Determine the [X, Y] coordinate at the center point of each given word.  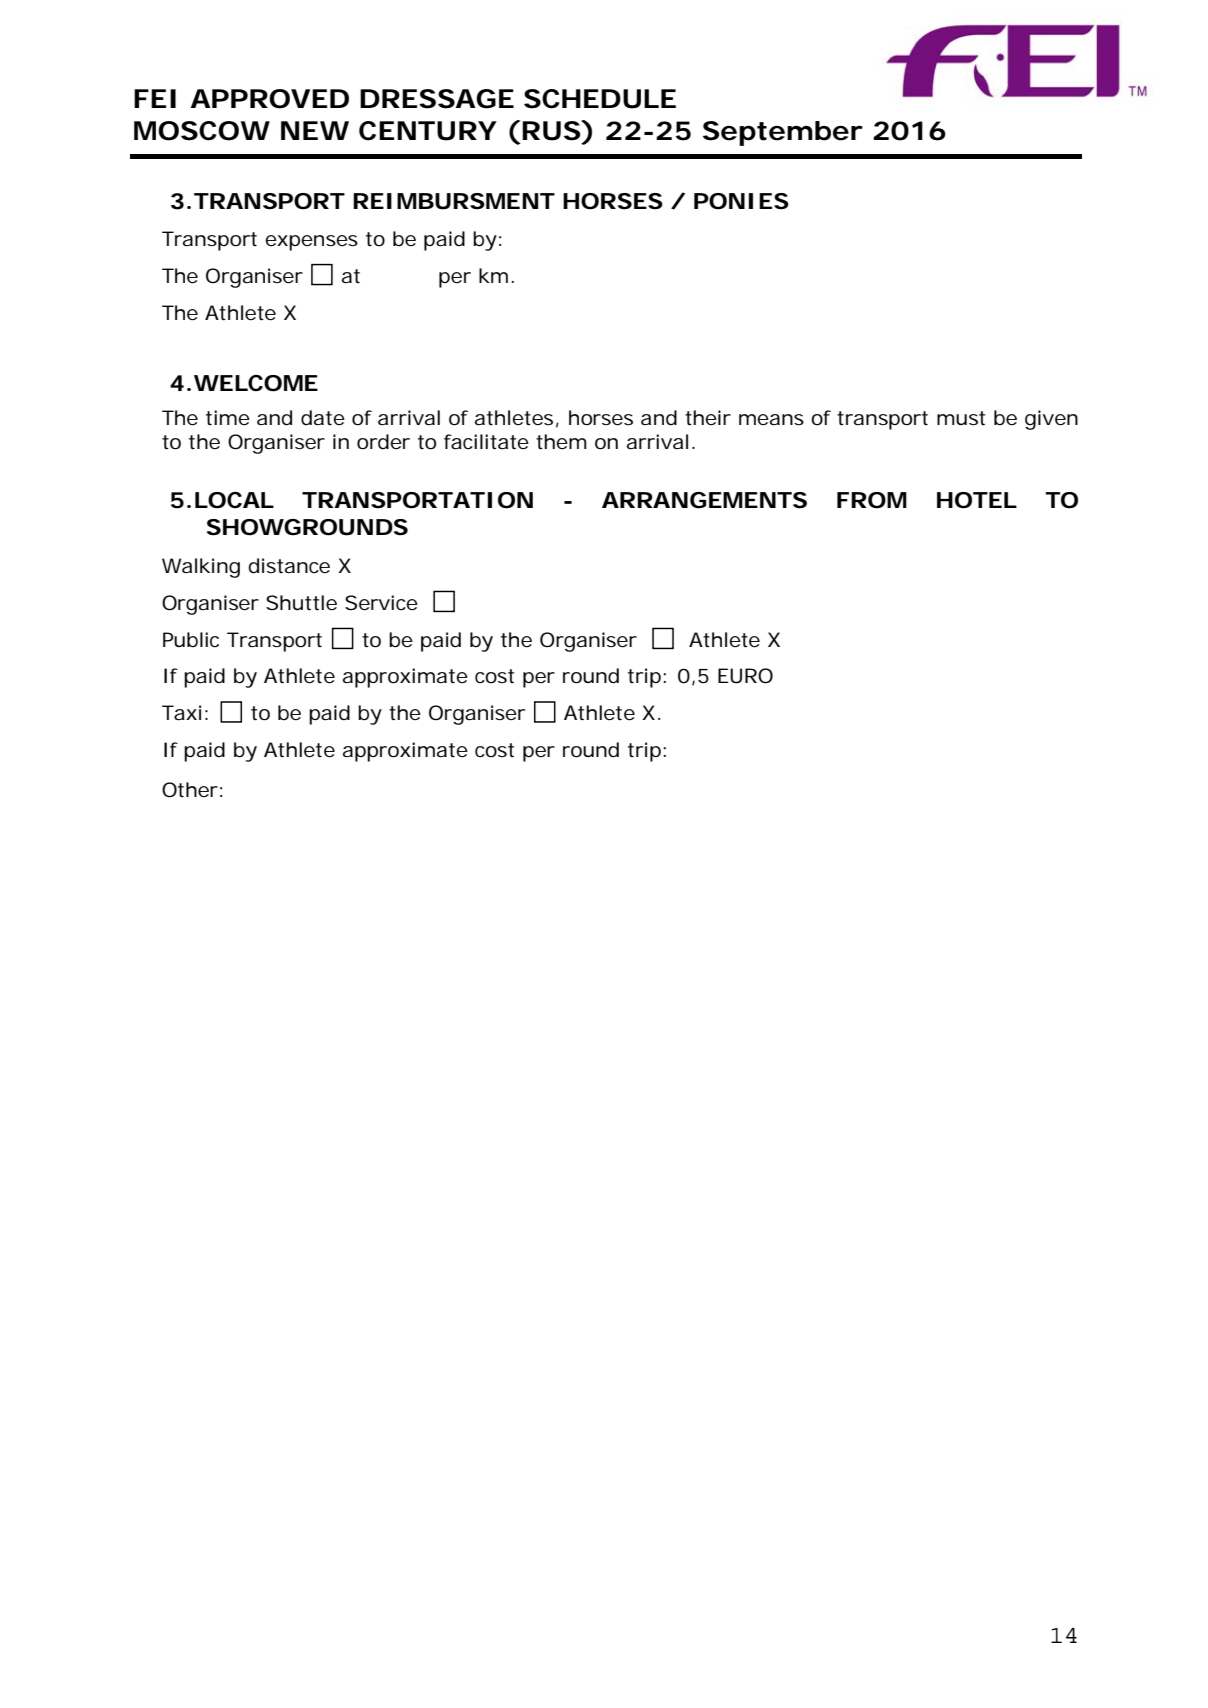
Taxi [181, 713]
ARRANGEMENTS [704, 500]
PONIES [741, 201]
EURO [745, 676]
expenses [311, 243]
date [323, 418]
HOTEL [977, 500]
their [708, 418]
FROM [872, 500]
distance [289, 566]
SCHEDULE [600, 99]
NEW [315, 130]
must [961, 418]
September [783, 133]
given [1051, 420]
